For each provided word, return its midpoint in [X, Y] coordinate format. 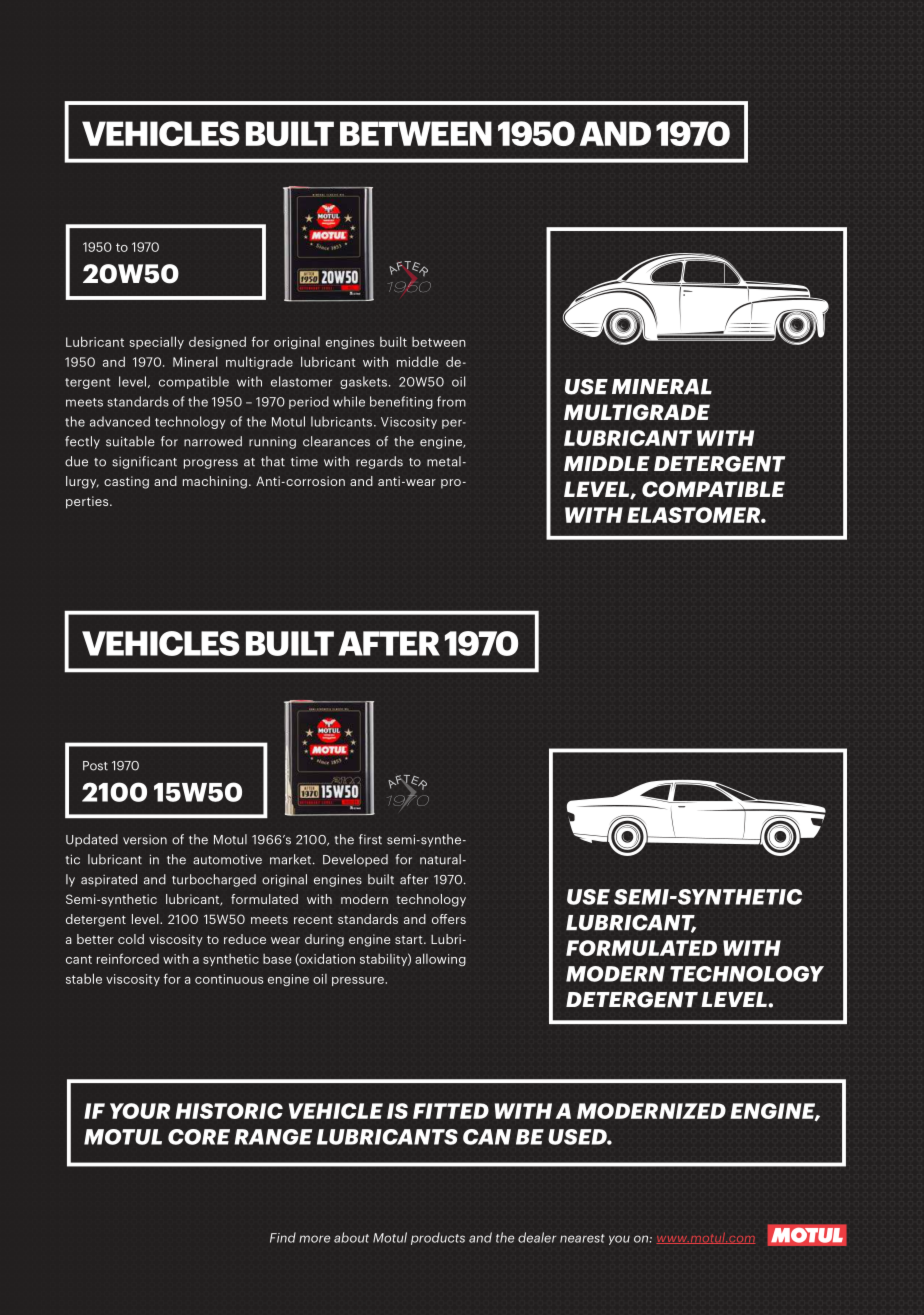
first [370, 839]
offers [449, 919]
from [451, 401]
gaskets [363, 382]
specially [156, 342]
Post [95, 766]
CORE [199, 1137]
